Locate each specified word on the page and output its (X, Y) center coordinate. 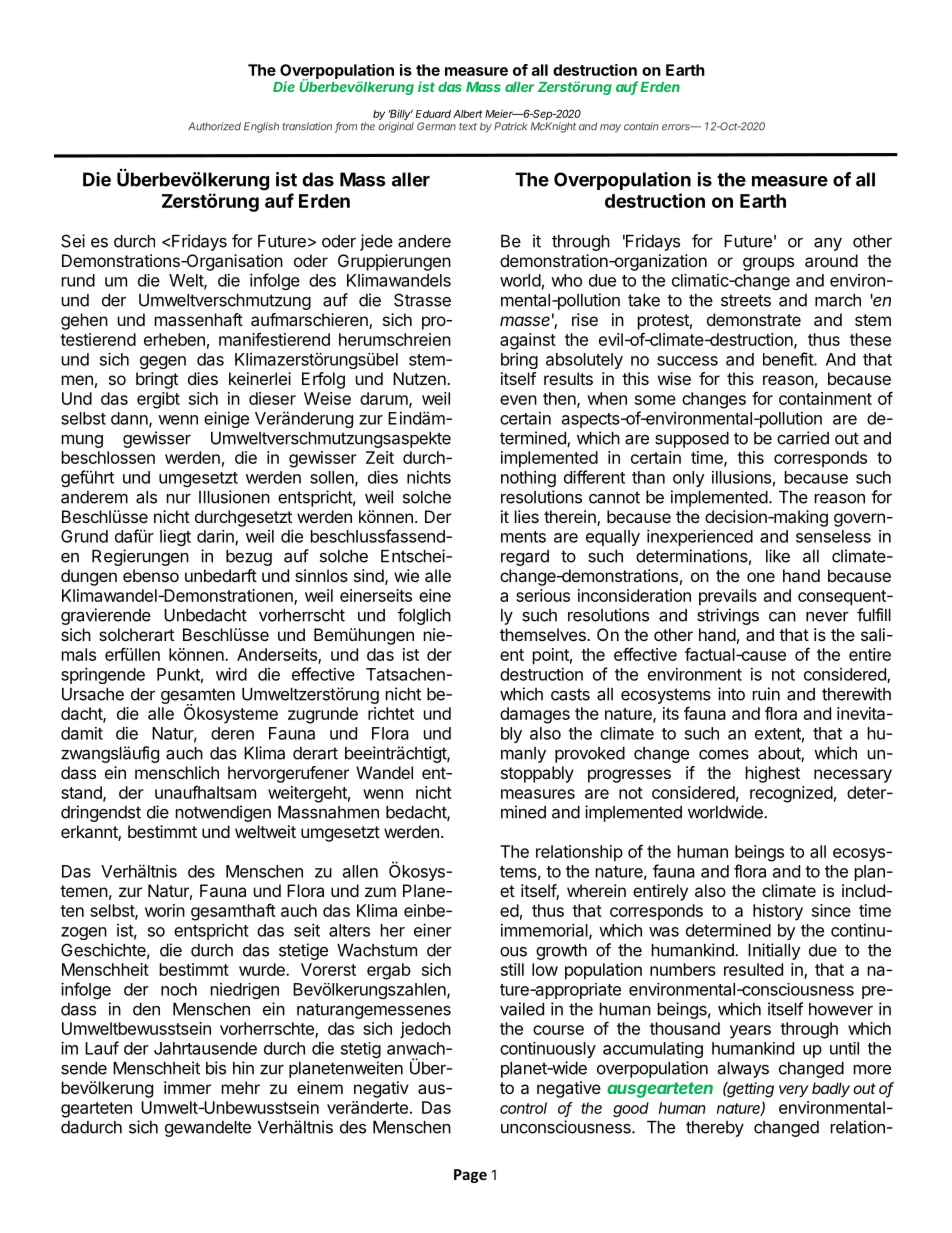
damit (82, 733)
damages (535, 715)
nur (179, 499)
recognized (791, 794)
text (468, 127)
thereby (715, 1129)
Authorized (214, 126)
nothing (528, 479)
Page (470, 1176)
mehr (241, 1087)
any (828, 244)
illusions (741, 477)
